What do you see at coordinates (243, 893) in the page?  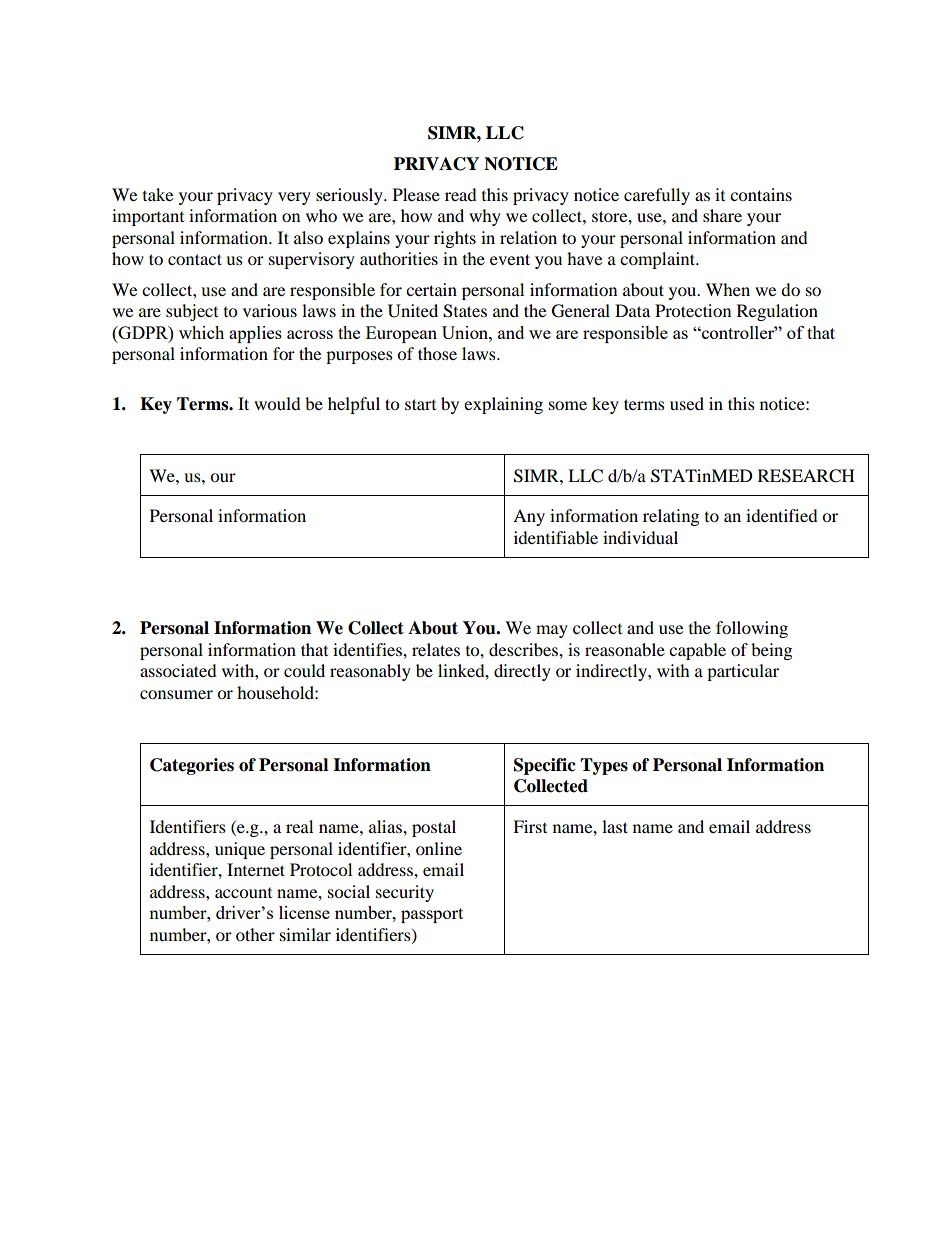 I see `account` at bounding box center [243, 893].
